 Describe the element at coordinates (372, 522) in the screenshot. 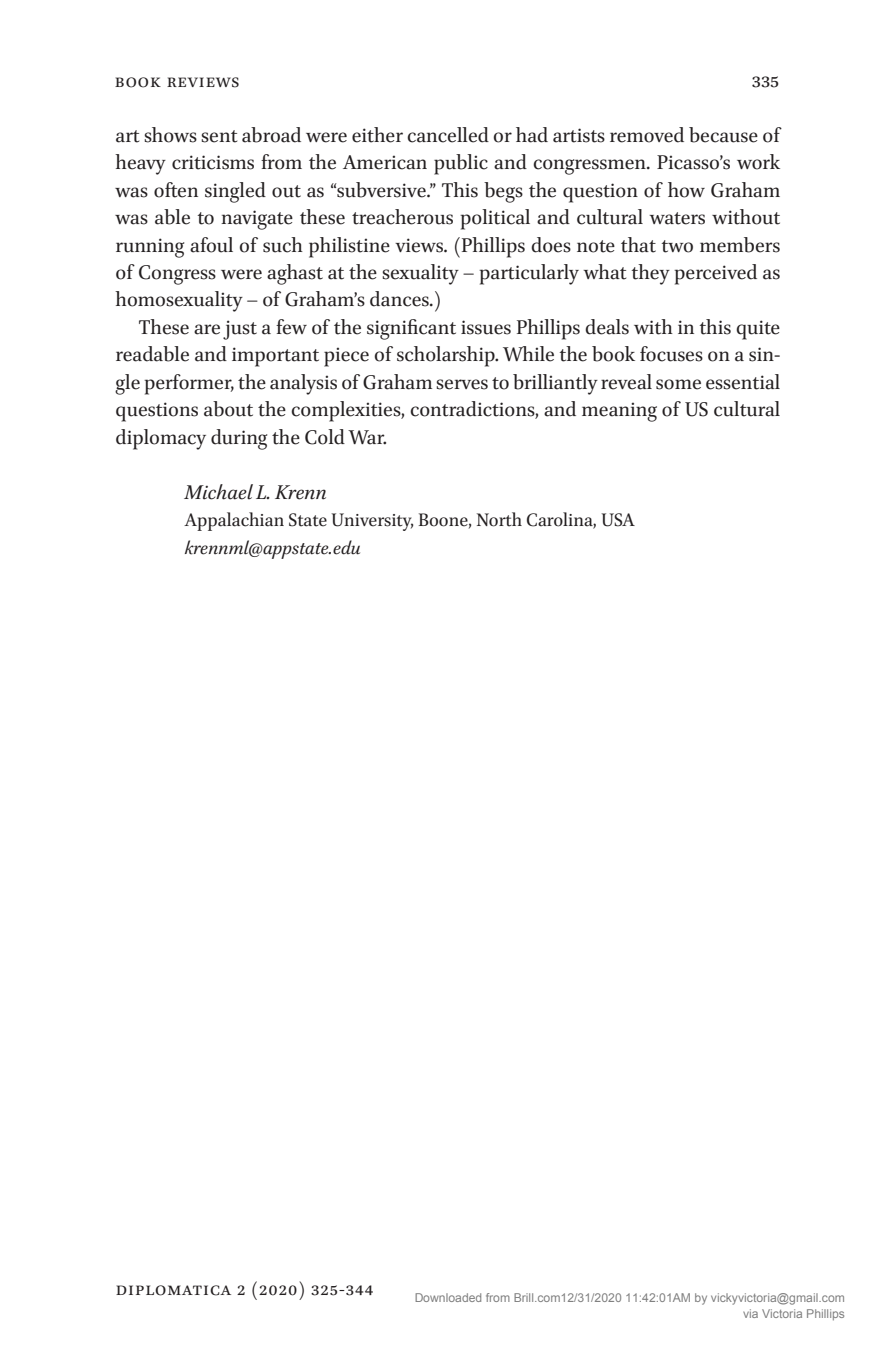

I see `University` at that location.
